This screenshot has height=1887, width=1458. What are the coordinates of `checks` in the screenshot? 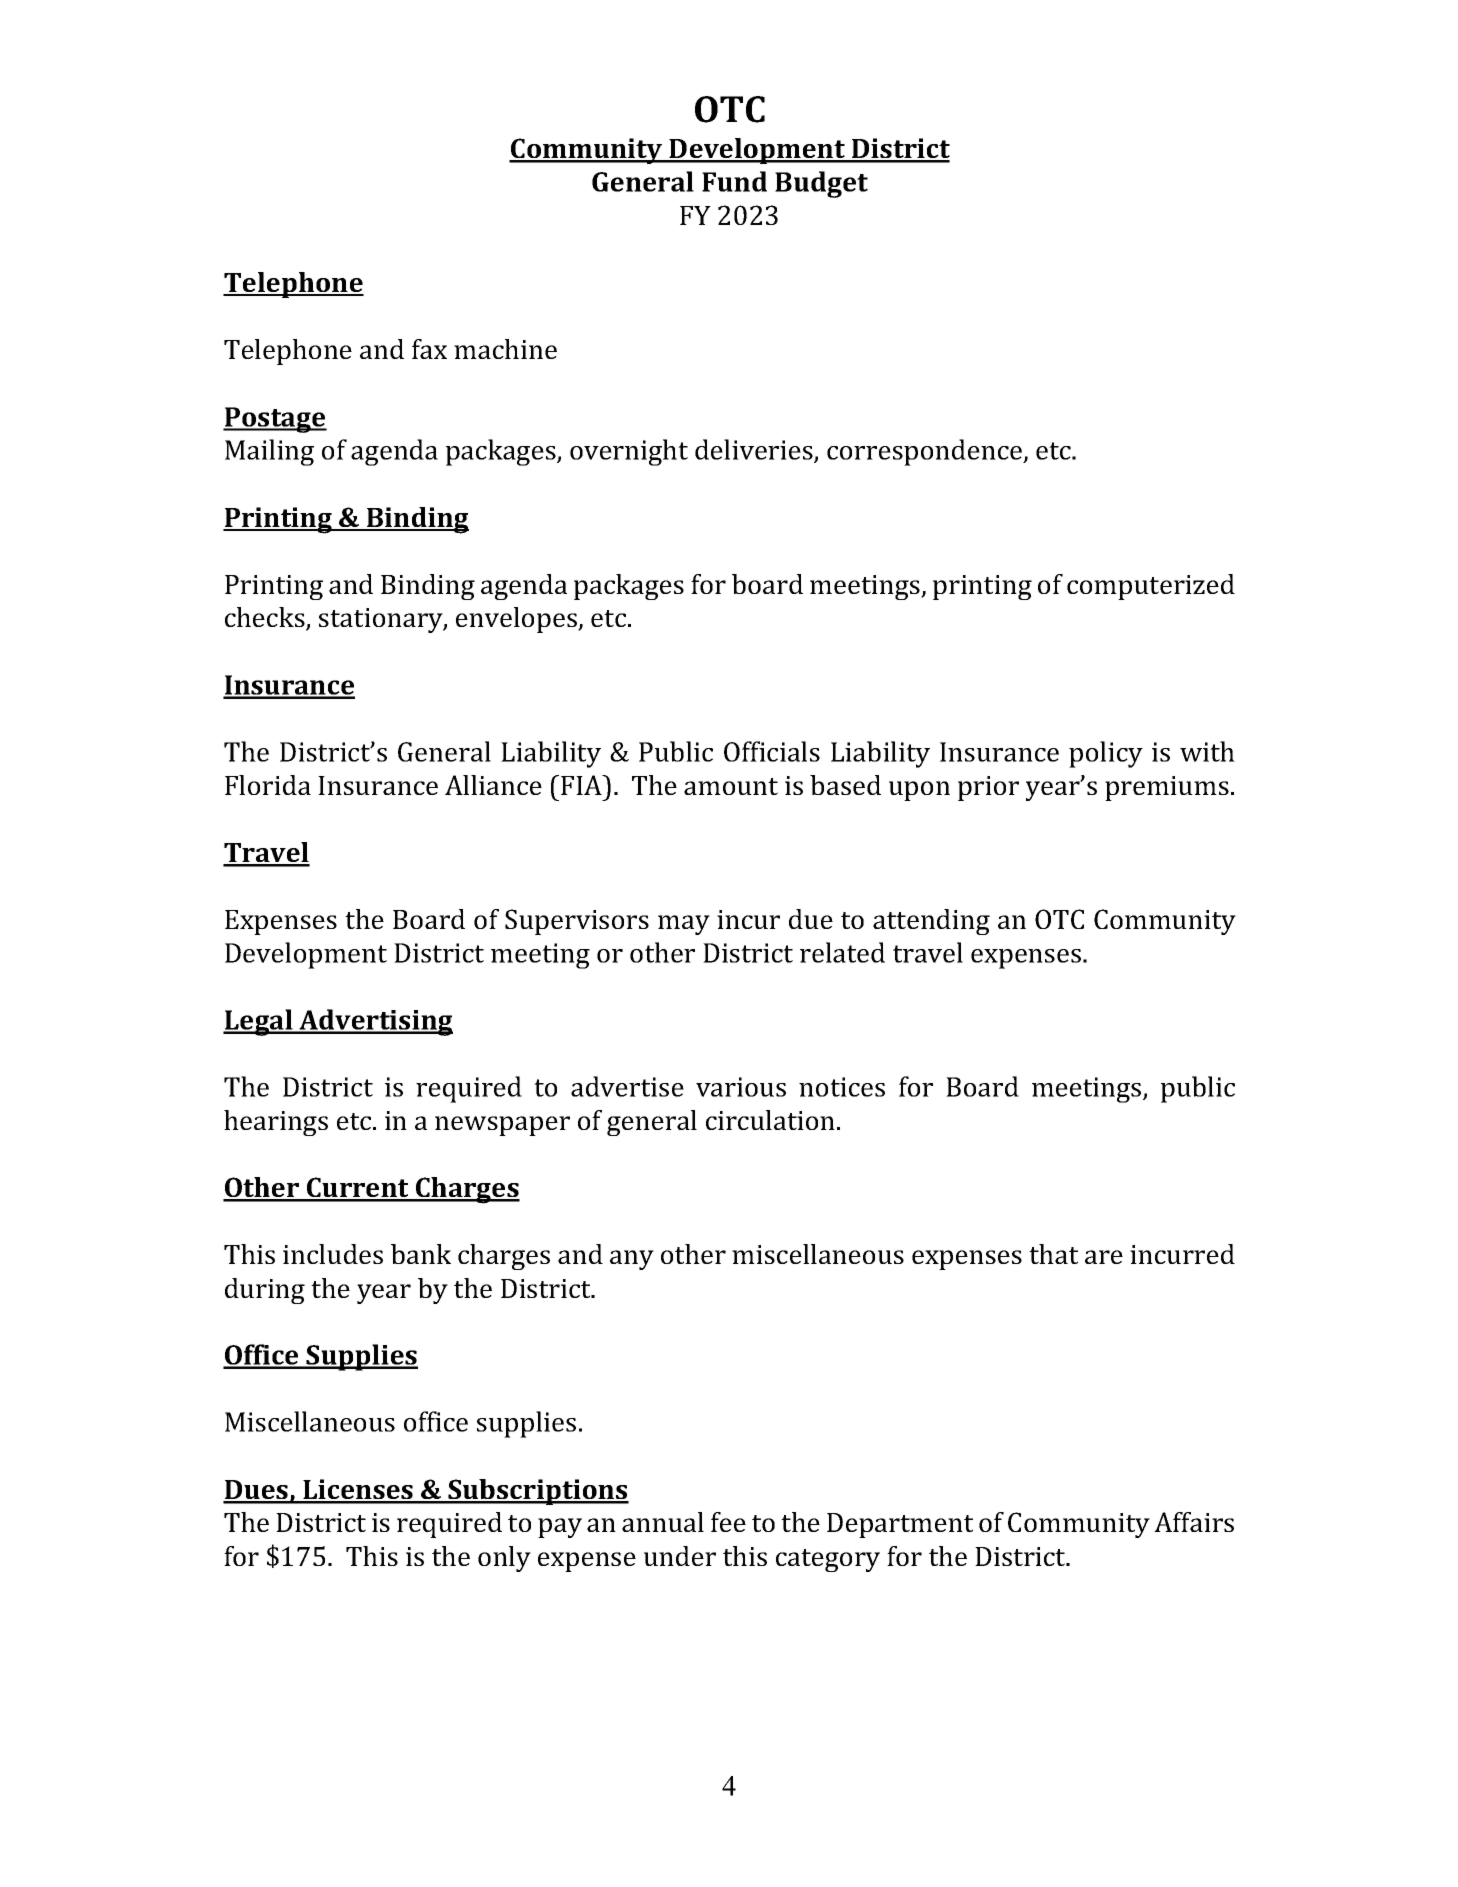 It's located at (266, 618).
